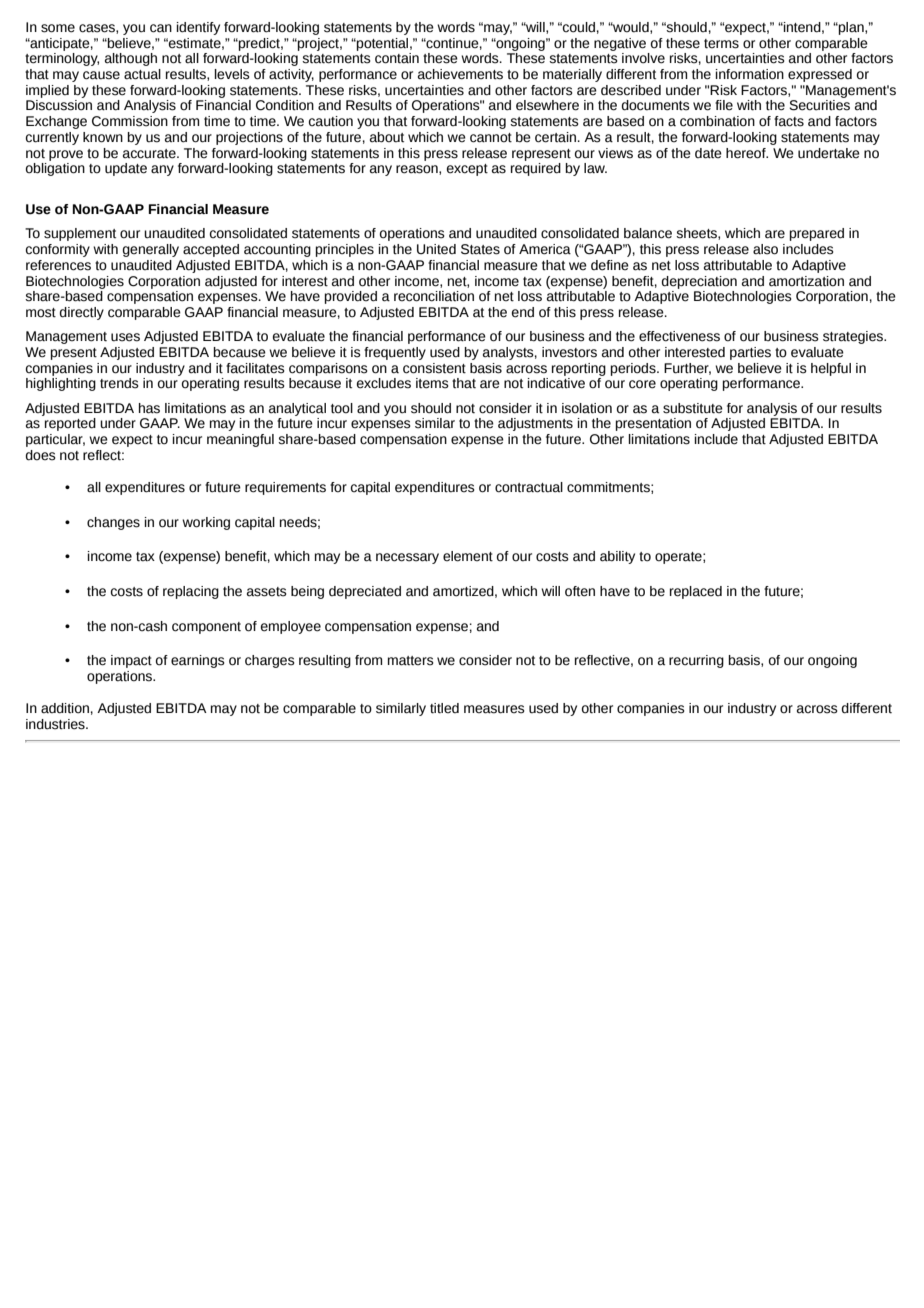  Describe the element at coordinates (56, 724) in the document. I see `industries` at that location.
